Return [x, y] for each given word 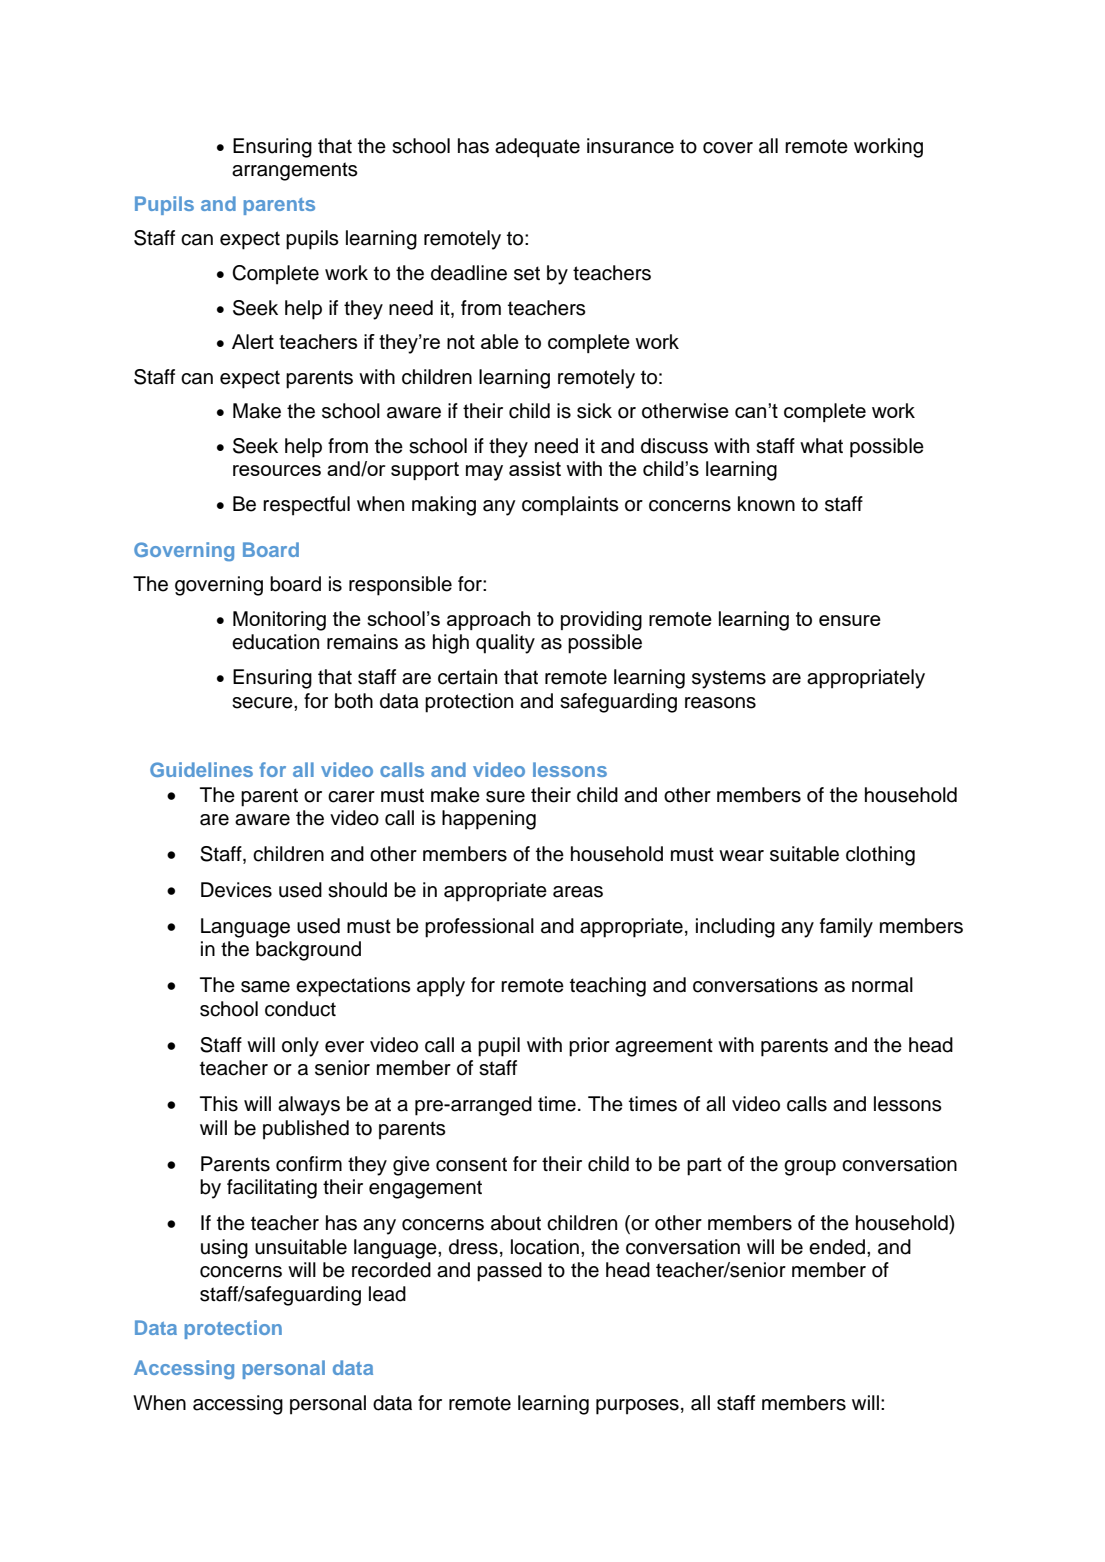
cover [728, 148]
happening [489, 820]
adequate [537, 148]
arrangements [295, 171]
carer [351, 797]
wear [741, 856]
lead [387, 1294]
